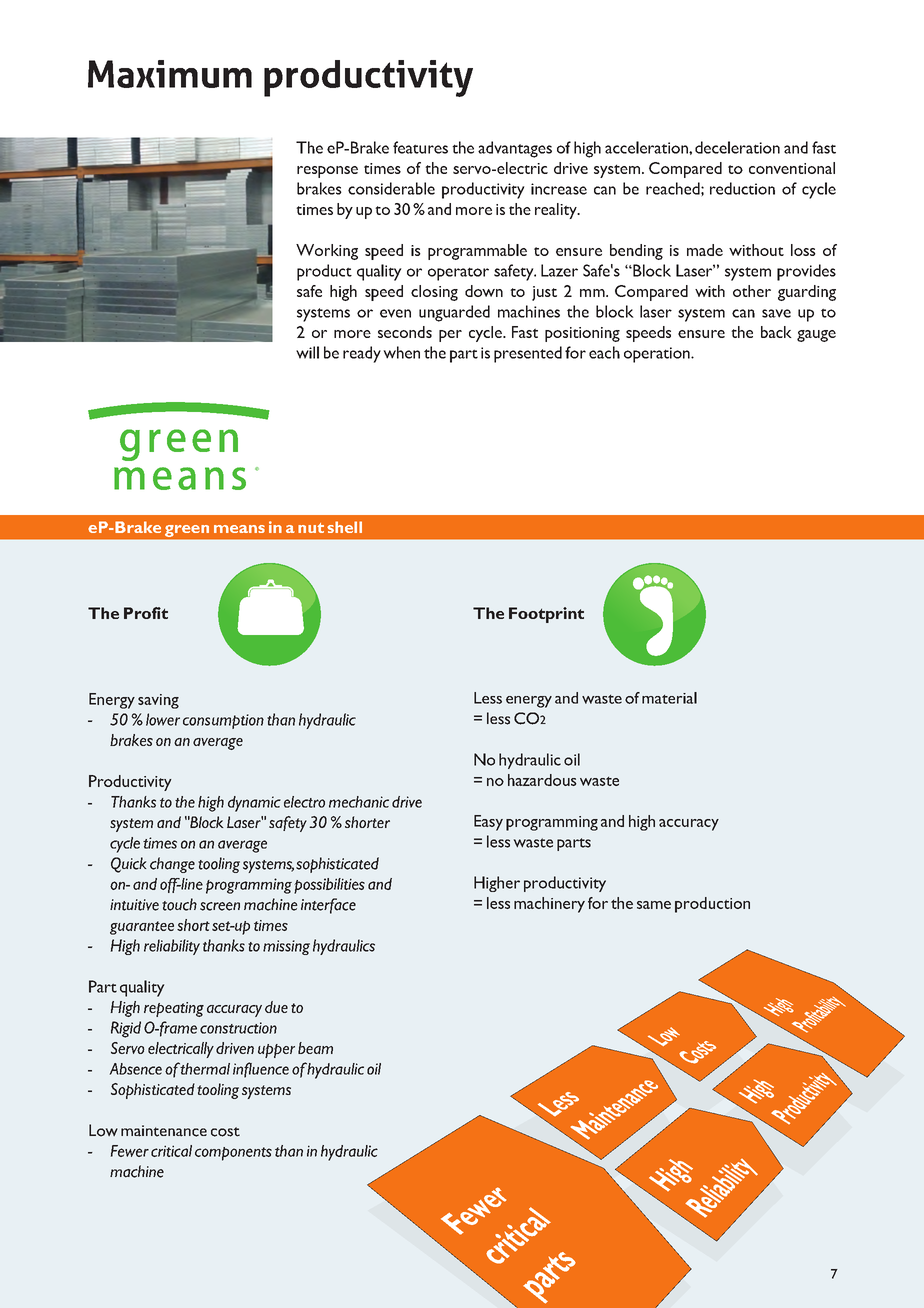 The height and width of the image is (1308, 924). What do you see at coordinates (528, 354) in the image?
I see `presented` at bounding box center [528, 354].
